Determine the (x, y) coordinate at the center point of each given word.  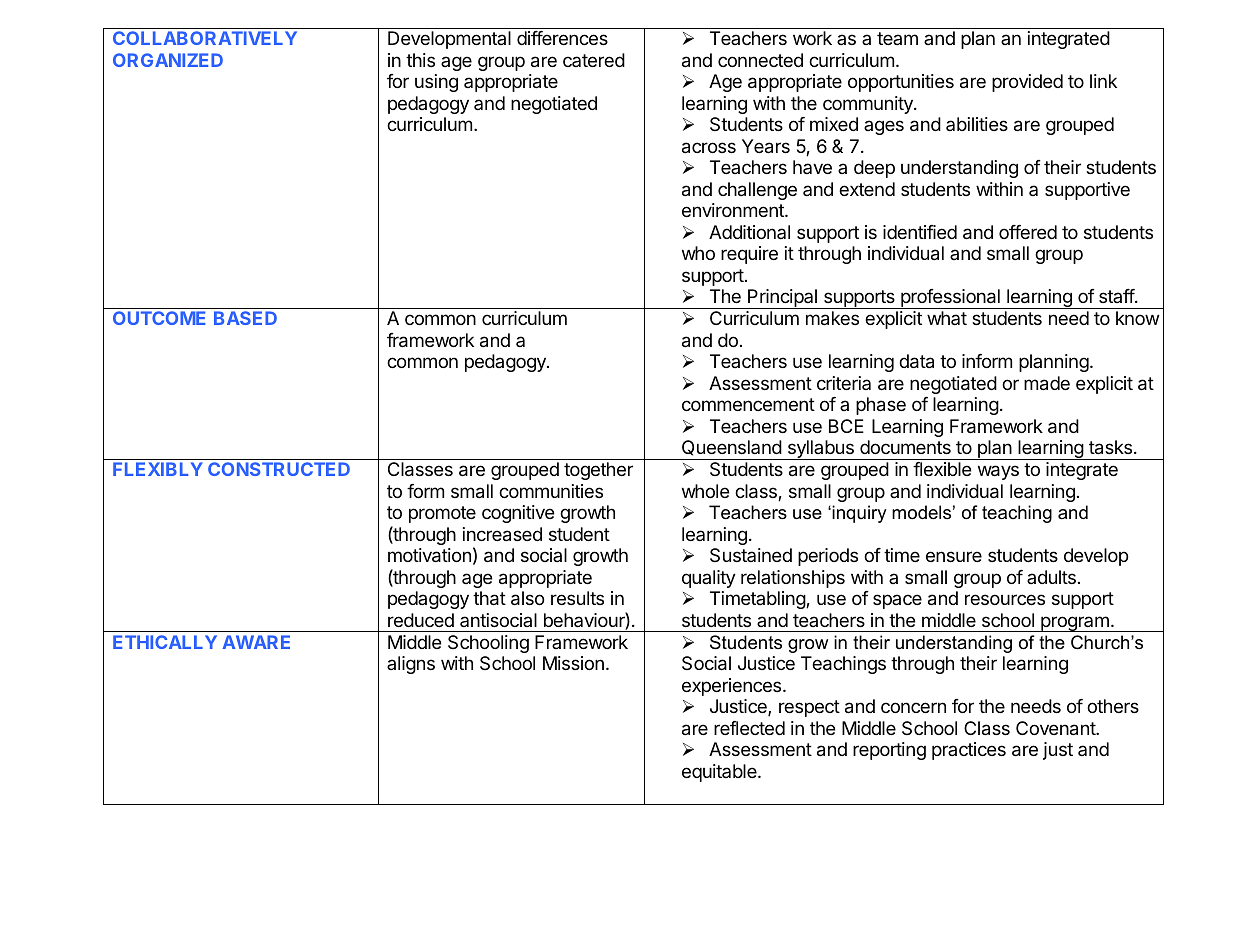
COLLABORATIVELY (205, 38)
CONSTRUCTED (279, 469)
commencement (748, 404)
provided (1027, 83)
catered (594, 60)
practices (969, 751)
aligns (411, 665)
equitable (720, 773)
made (1047, 383)
